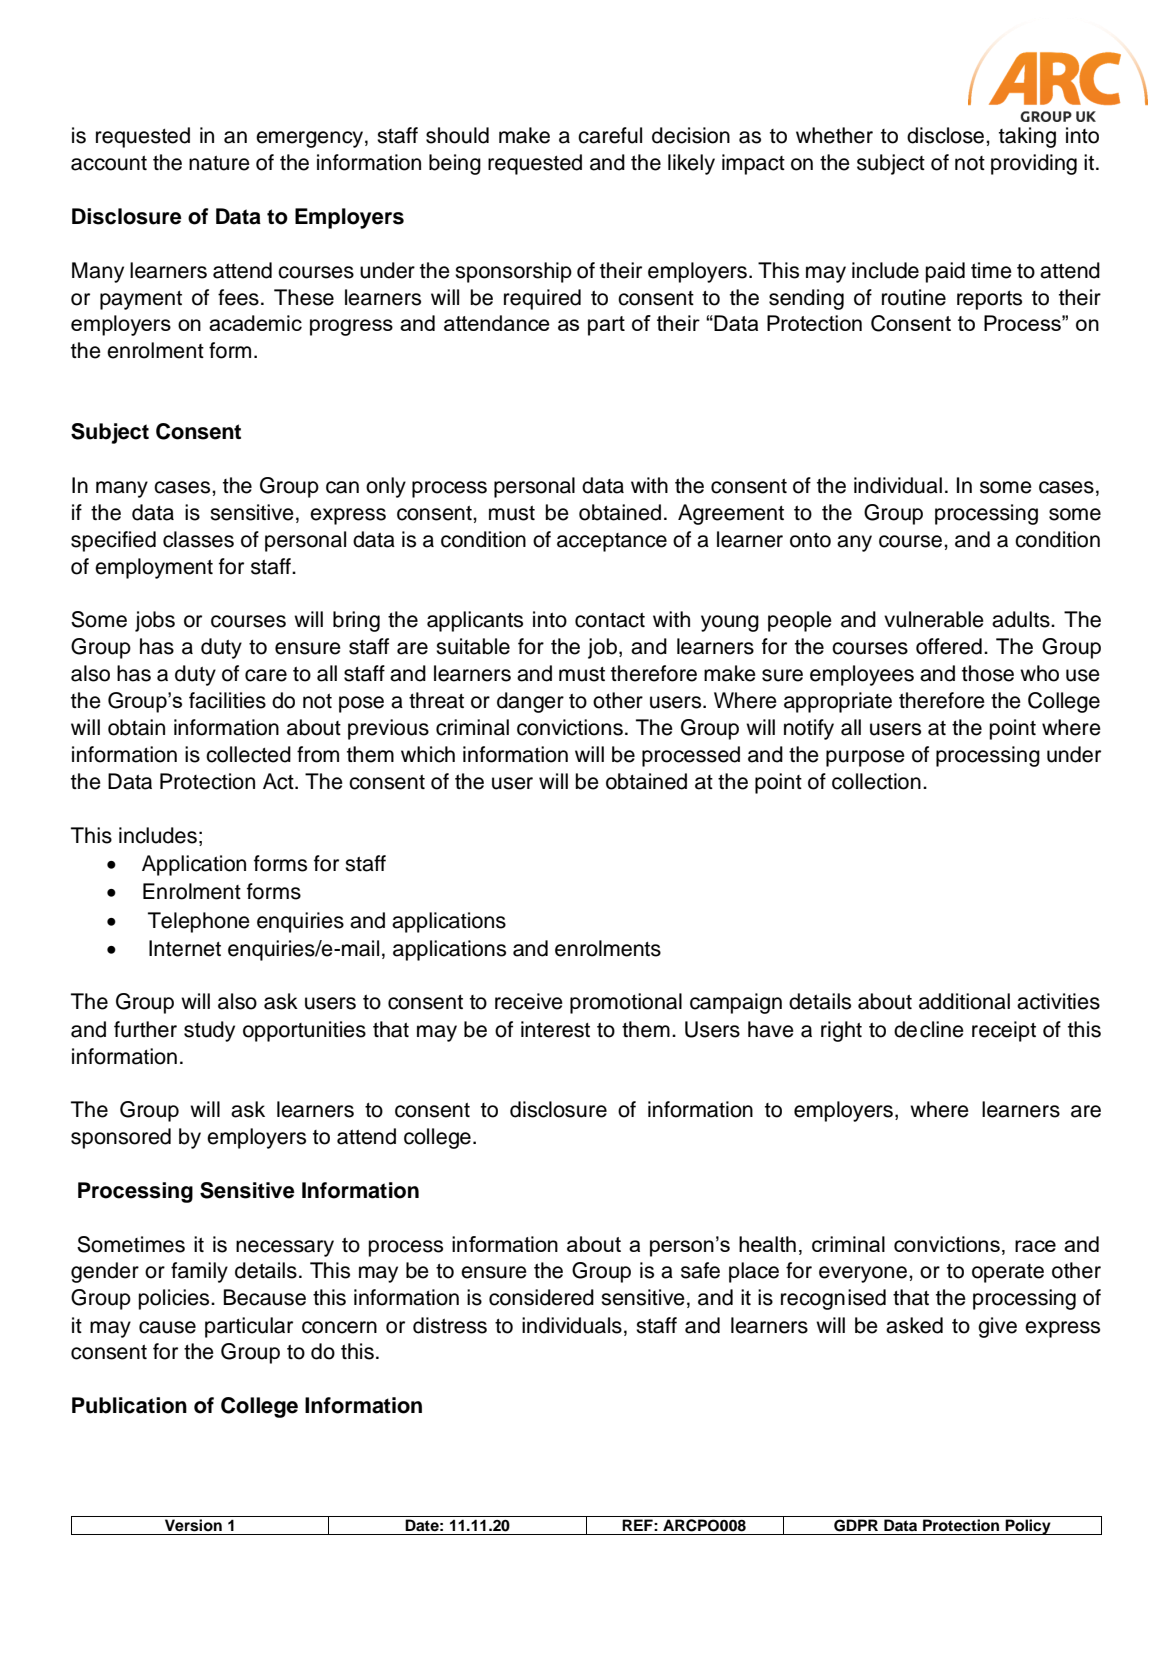 The image size is (1172, 1658). What do you see at coordinates (1028, 1527) in the document?
I see `Policy` at bounding box center [1028, 1527].
